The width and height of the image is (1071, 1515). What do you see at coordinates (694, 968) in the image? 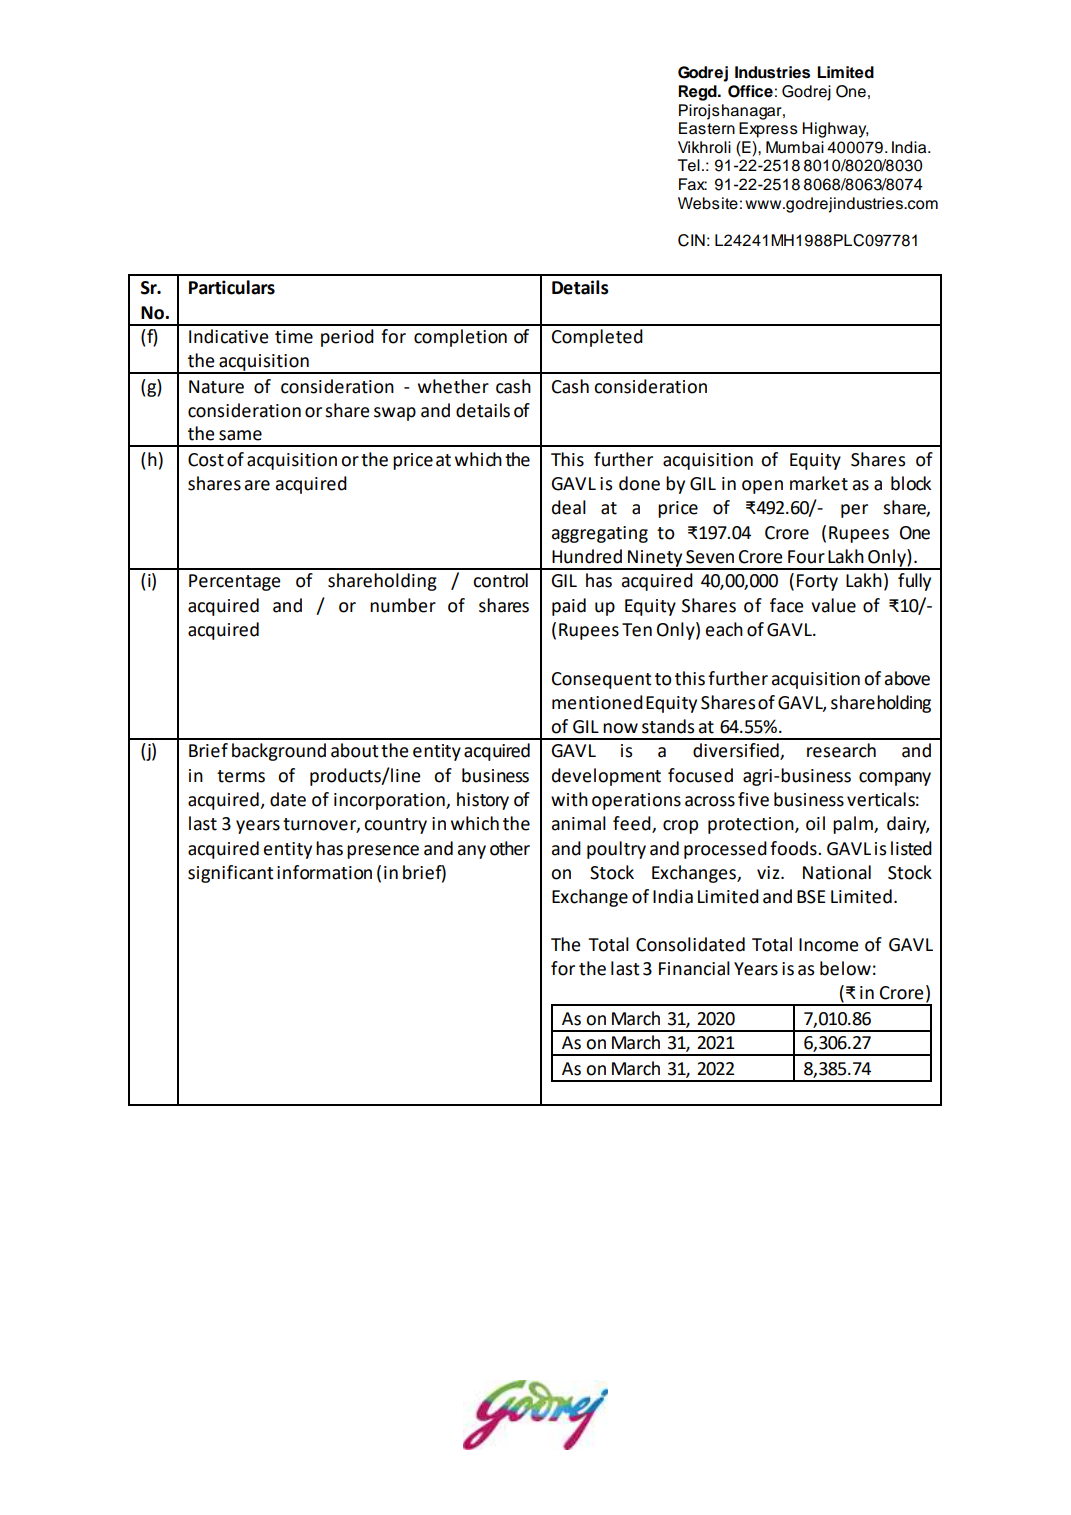
I see `Financial` at bounding box center [694, 968].
